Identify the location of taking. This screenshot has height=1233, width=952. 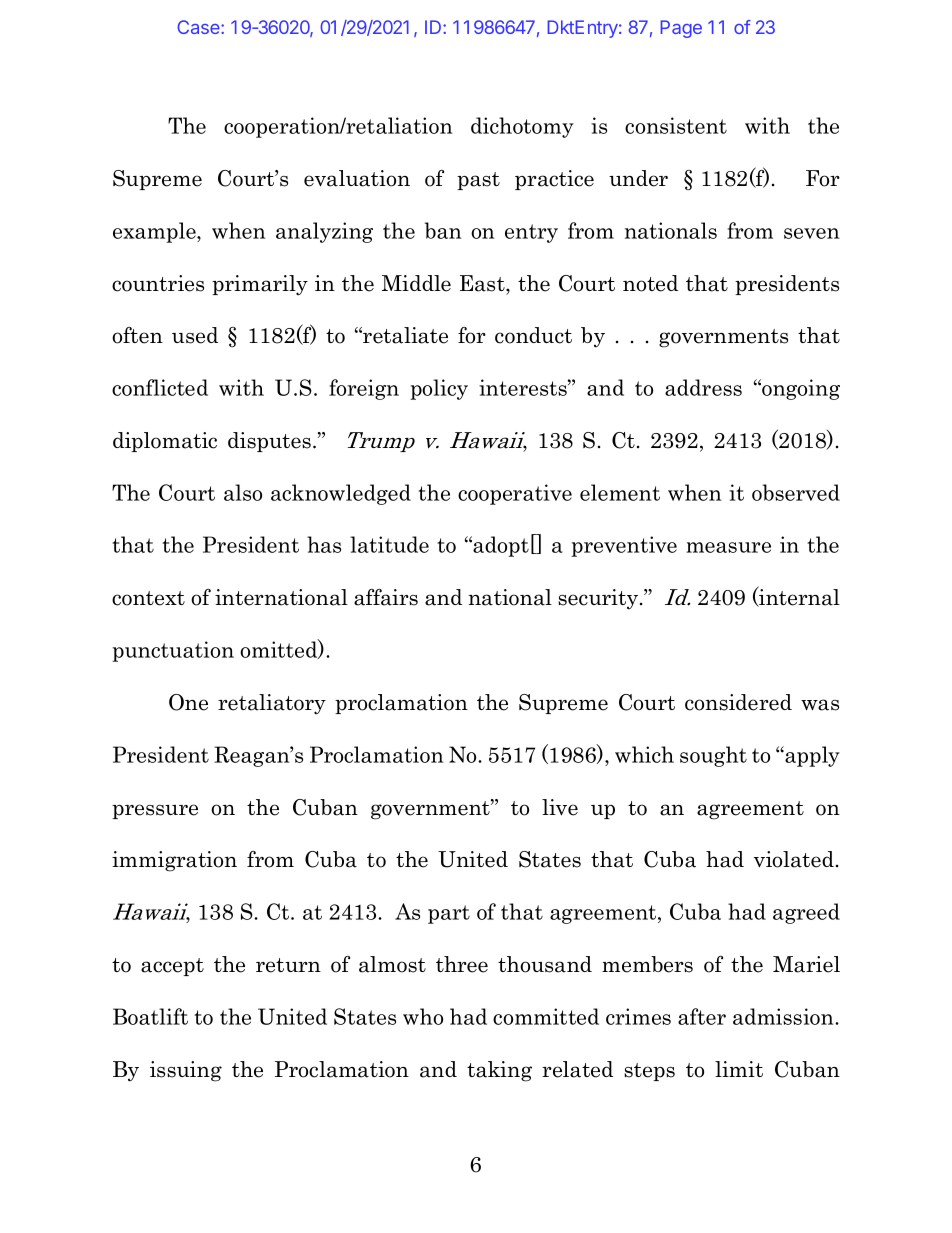
(499, 1071).
